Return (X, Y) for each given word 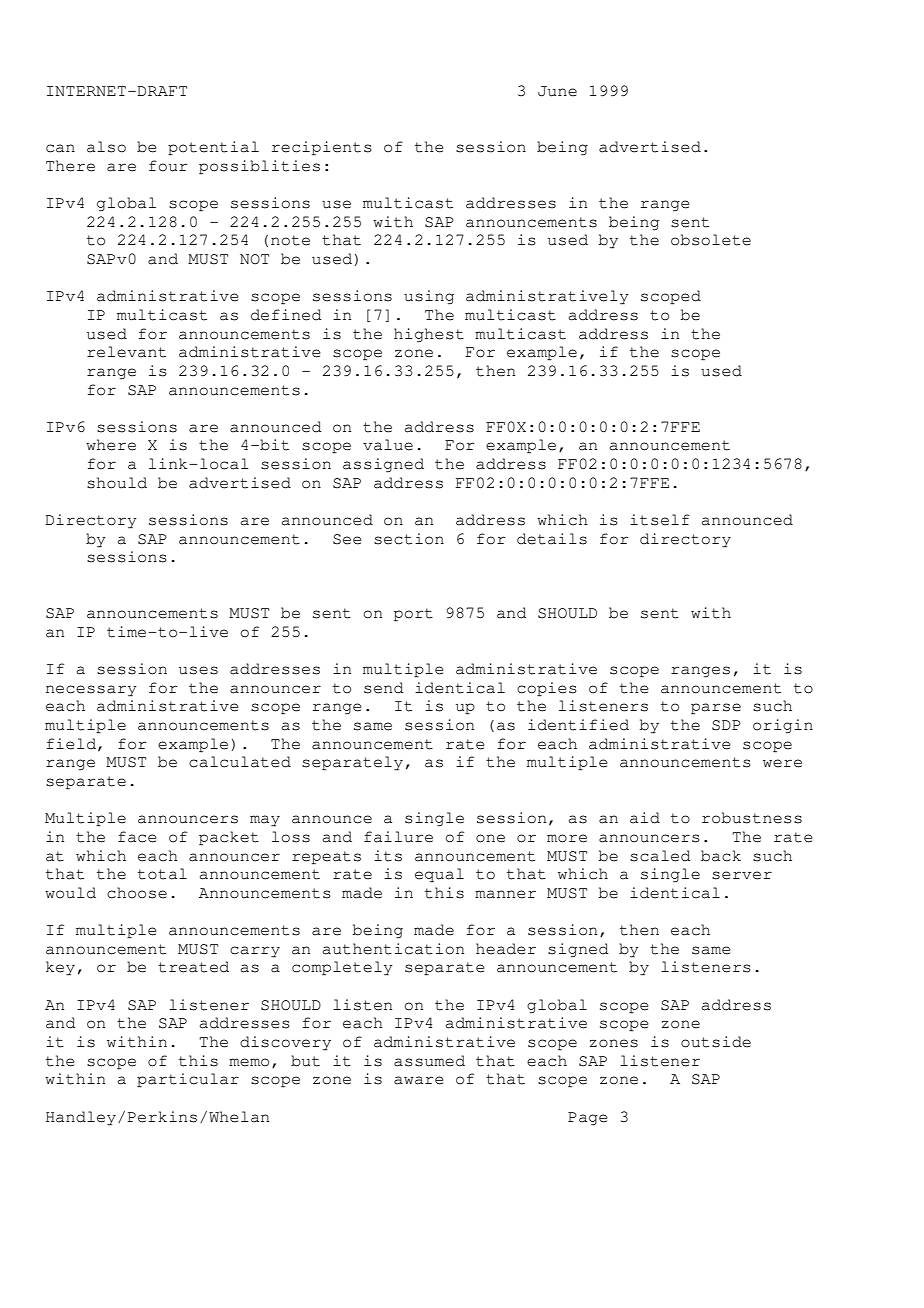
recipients (321, 148)
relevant (126, 352)
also (106, 147)
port (413, 615)
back (721, 856)
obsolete (711, 240)
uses (198, 670)
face (137, 837)
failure (398, 837)
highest (429, 335)
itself (660, 520)
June (557, 91)
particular (188, 1080)
